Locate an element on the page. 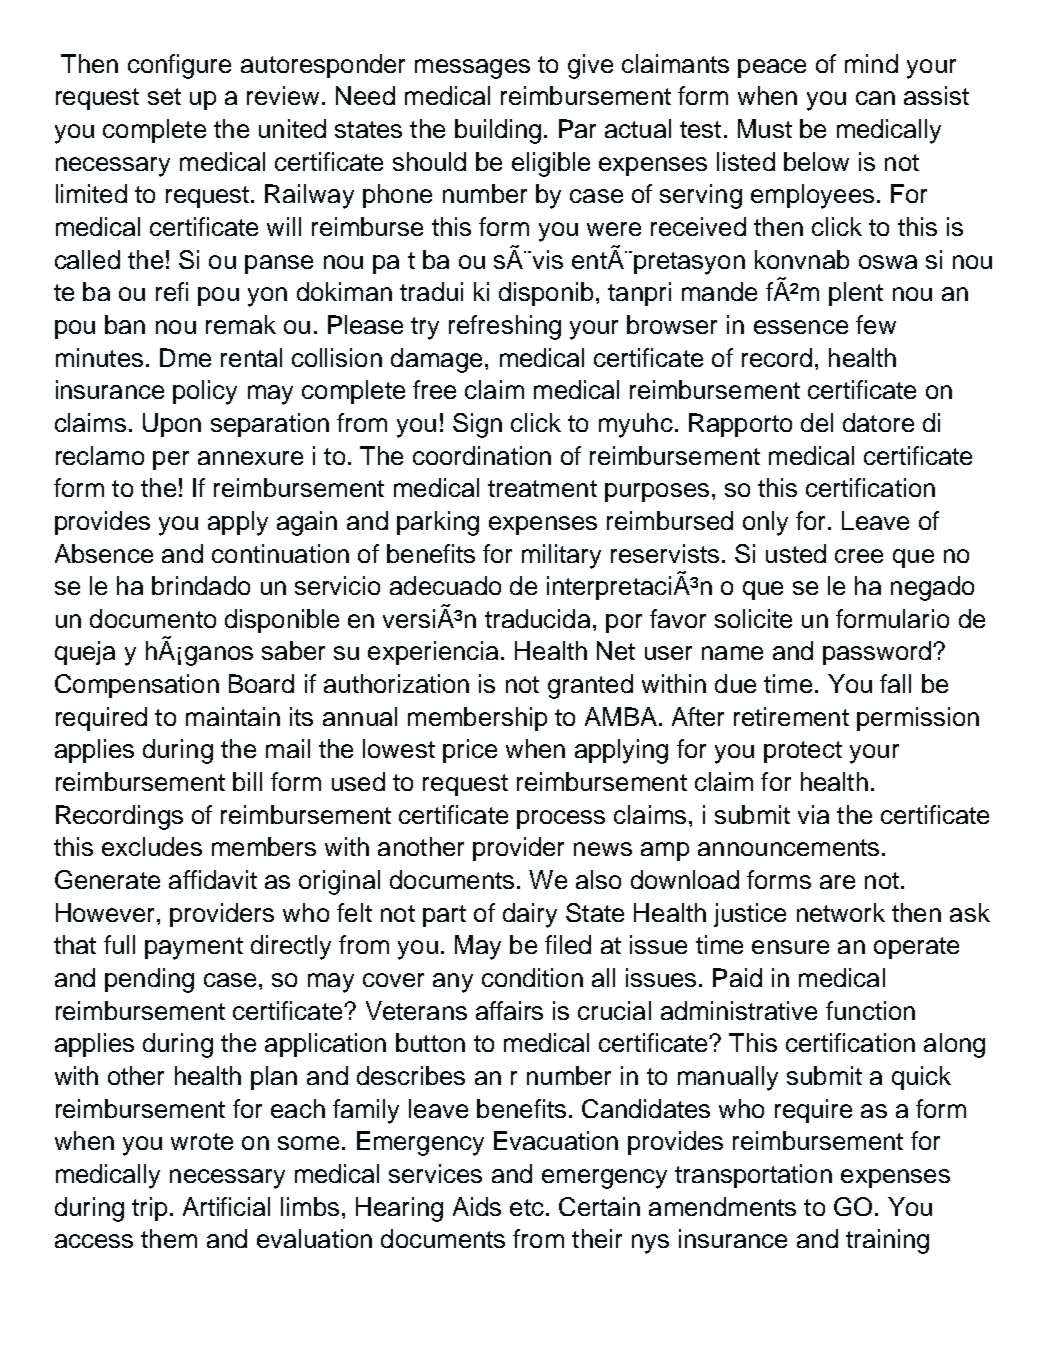 The height and width of the document is (1361, 1052). mind is located at coordinates (871, 63).
